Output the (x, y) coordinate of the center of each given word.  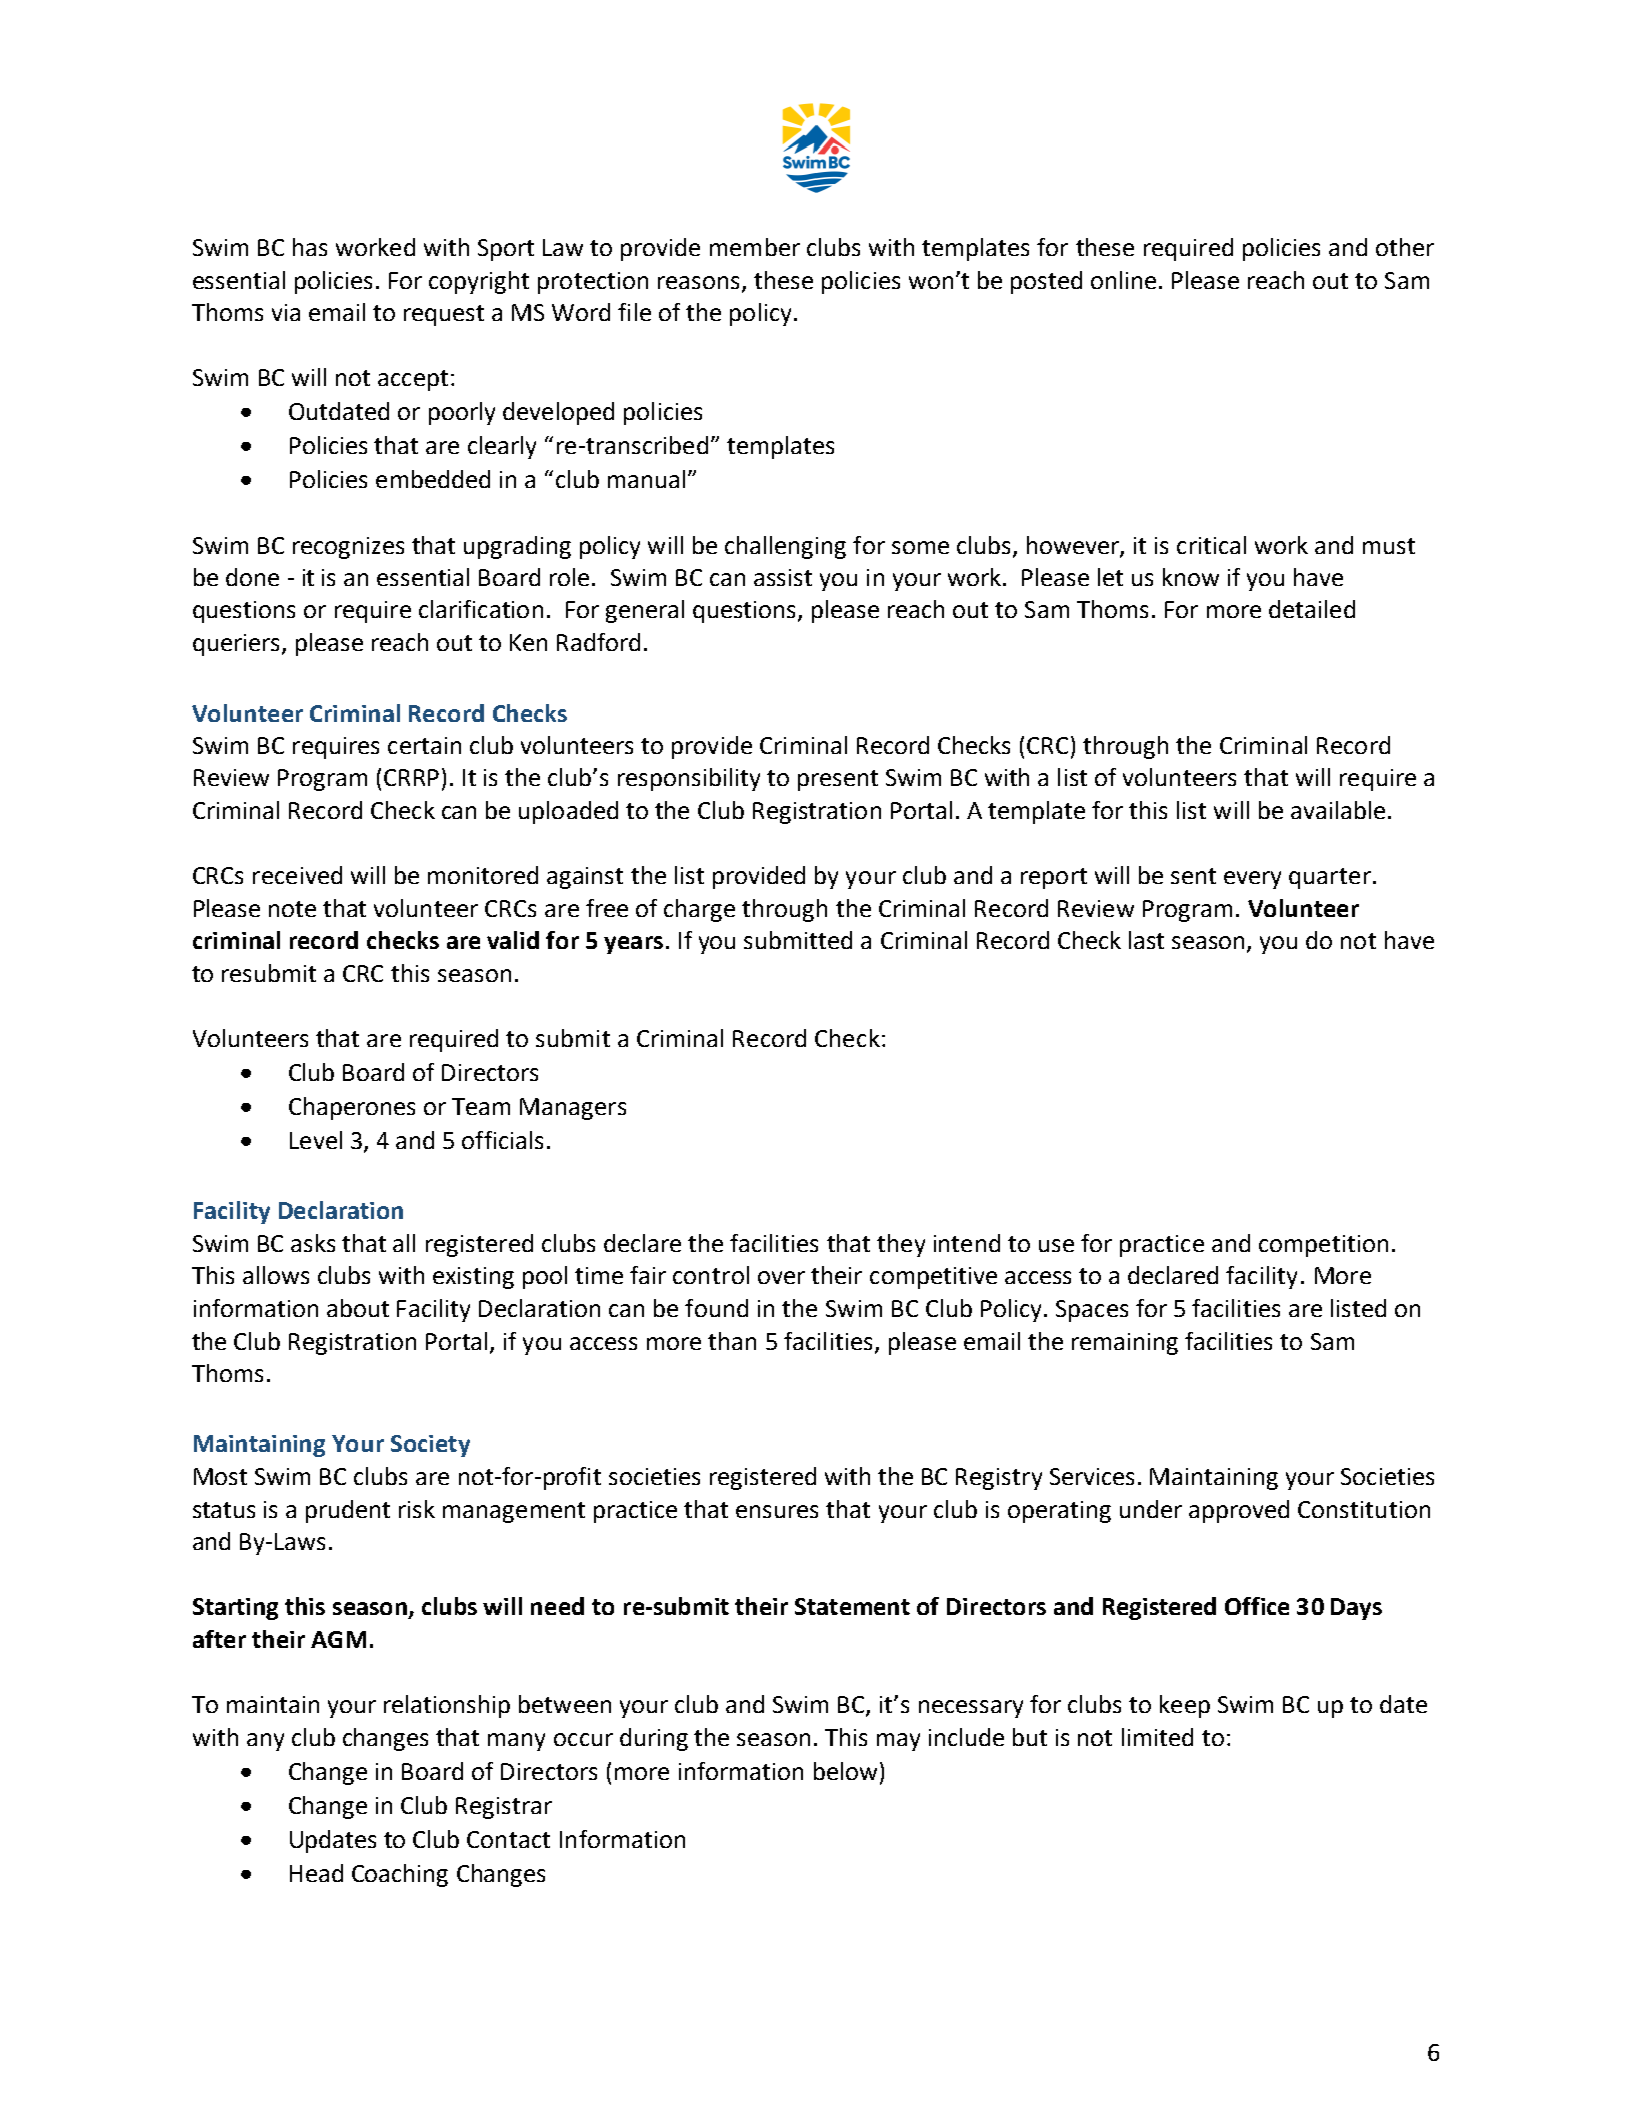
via (286, 312)
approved (1239, 1511)
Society (430, 1446)
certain (424, 745)
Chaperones (352, 1108)
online (1123, 280)
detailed (1312, 609)
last (1146, 940)
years (633, 945)
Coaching (400, 1875)
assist (783, 577)
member (755, 247)
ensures (777, 1511)
